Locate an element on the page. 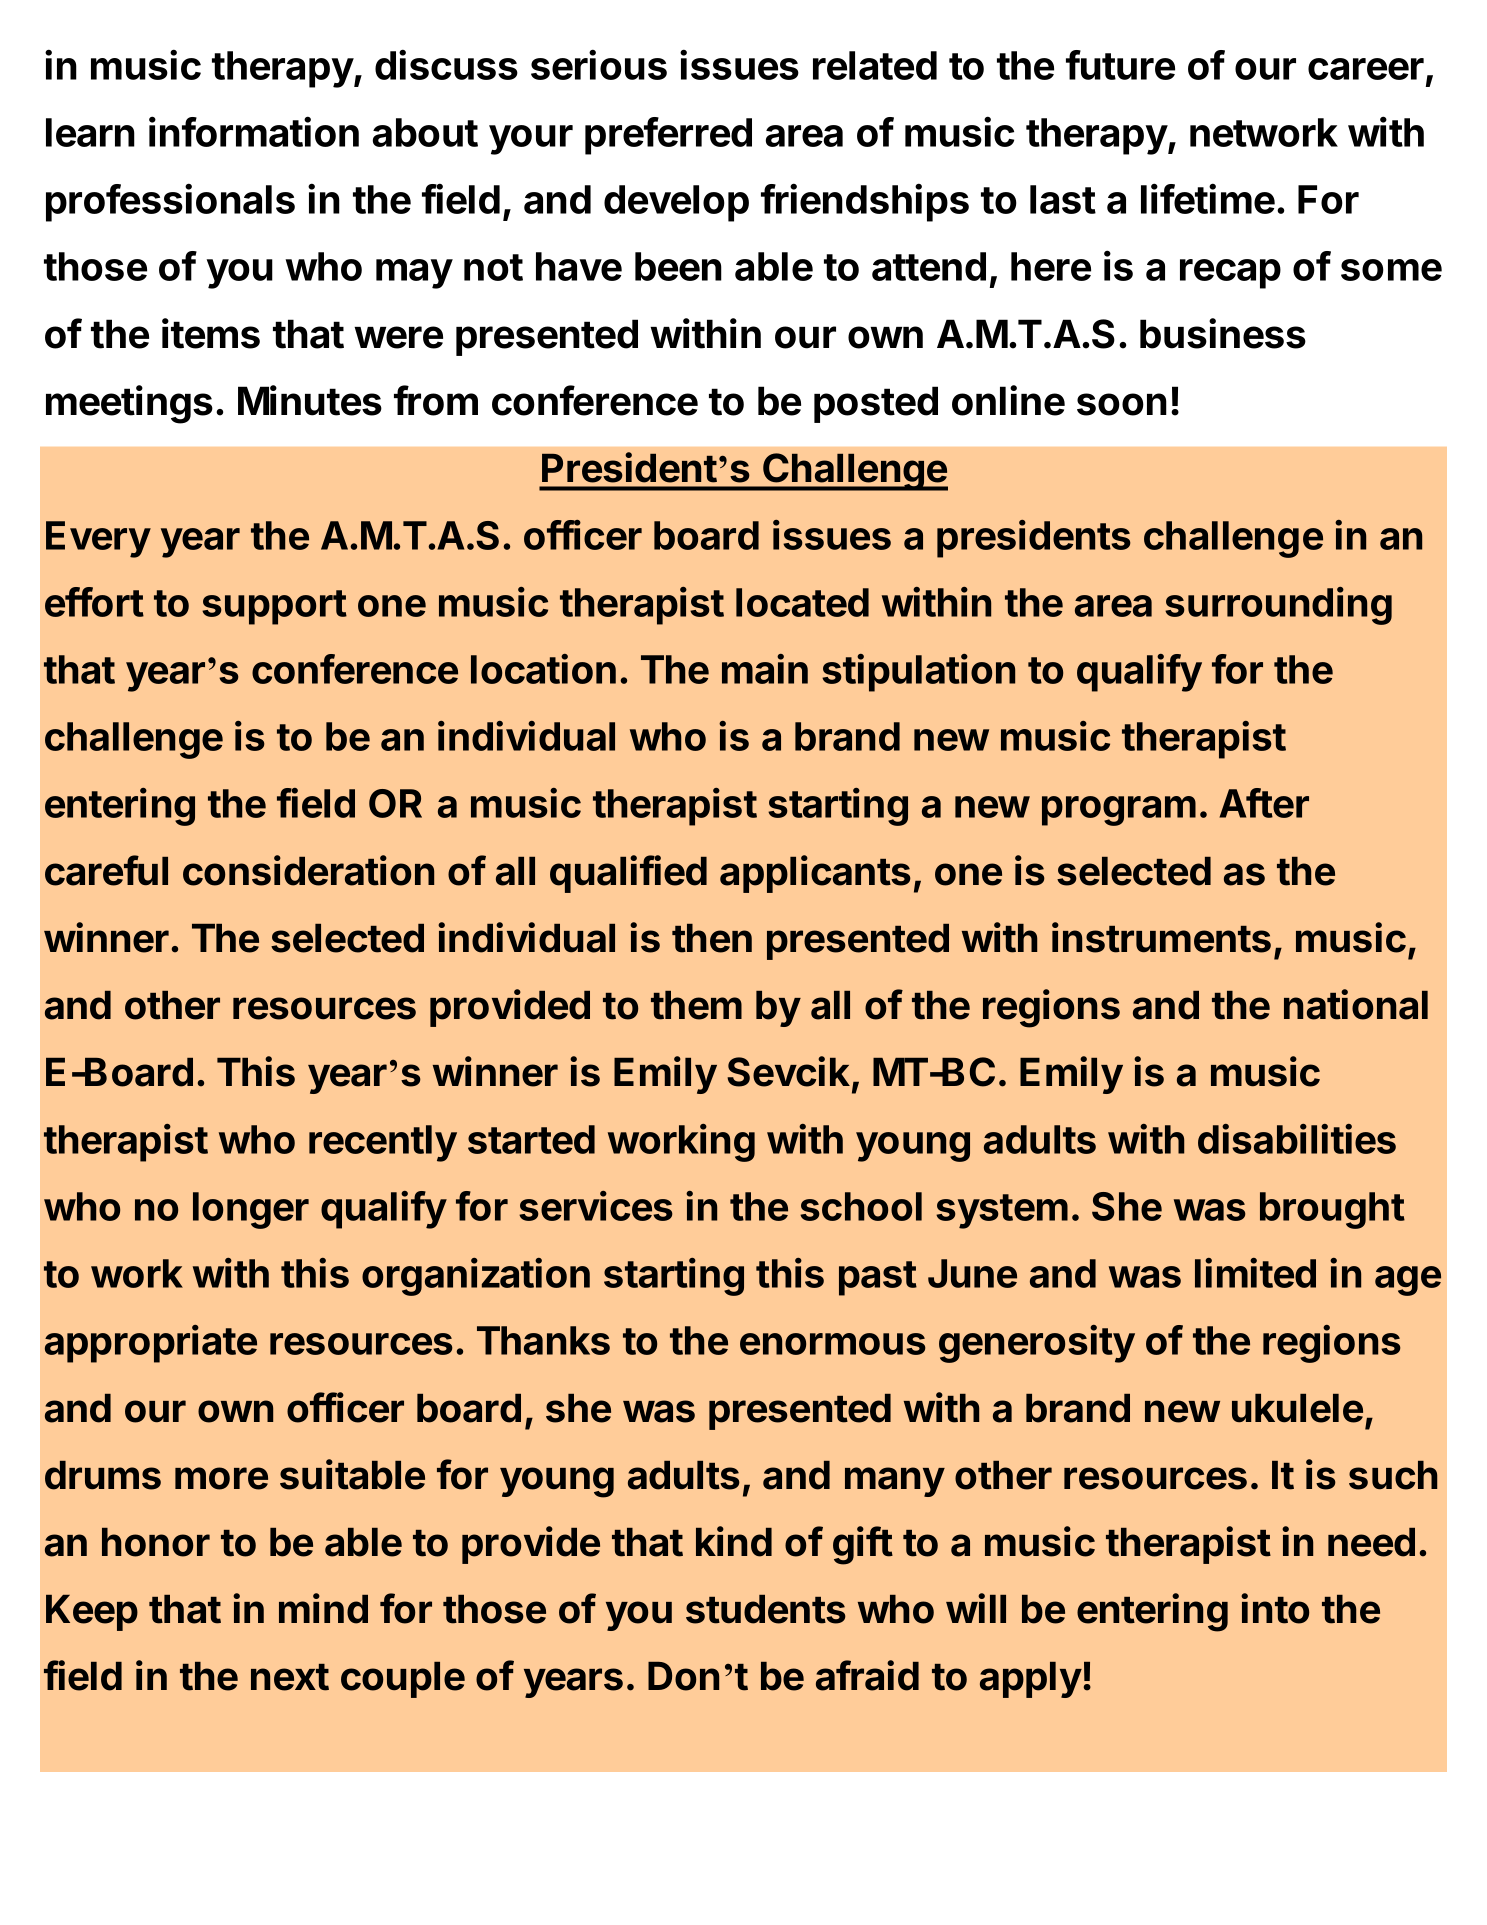 This page has width=1487, height=1925. soon is located at coordinates (1122, 404).
